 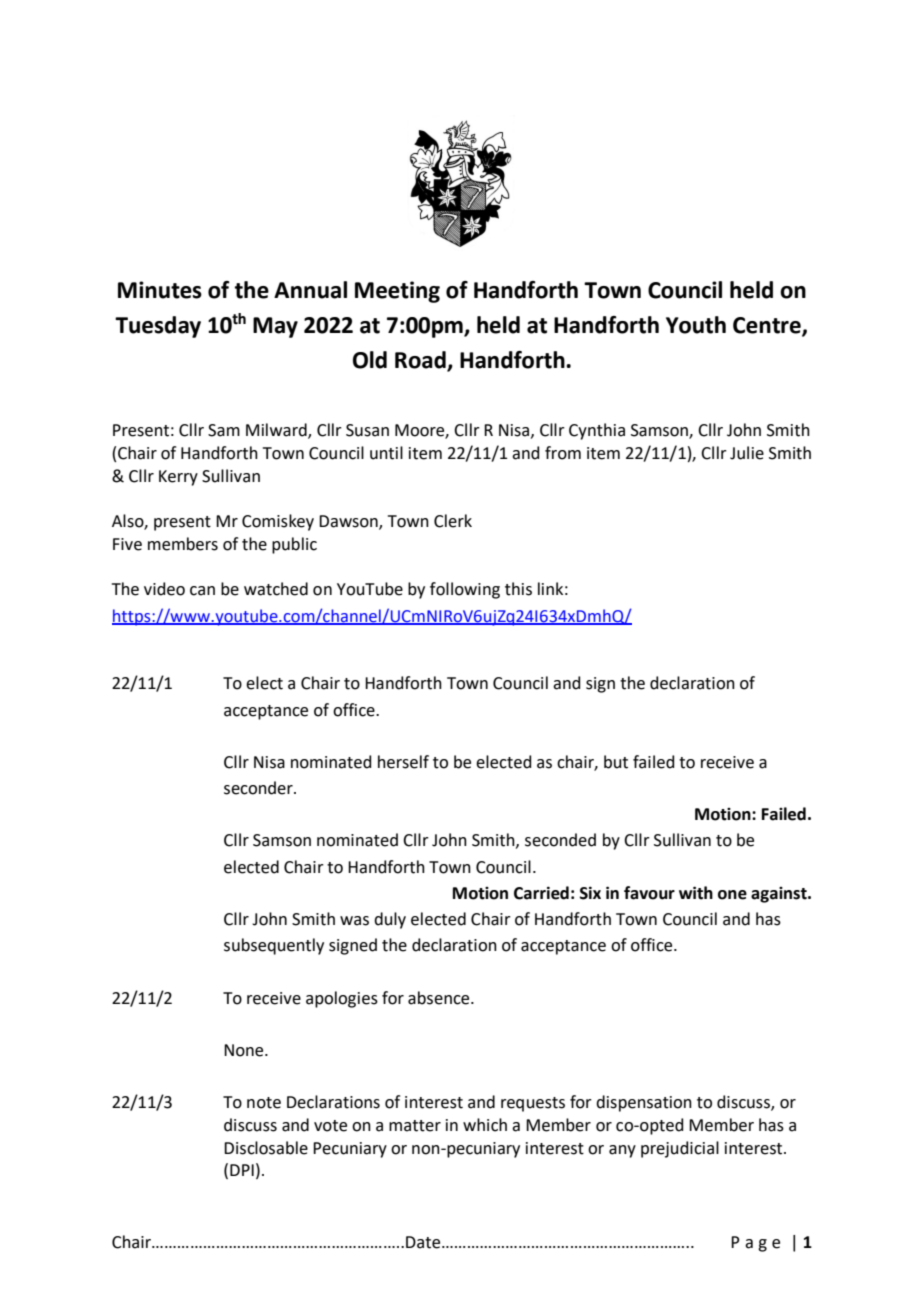 What do you see at coordinates (420, 360) in the screenshot?
I see `Road` at bounding box center [420, 360].
